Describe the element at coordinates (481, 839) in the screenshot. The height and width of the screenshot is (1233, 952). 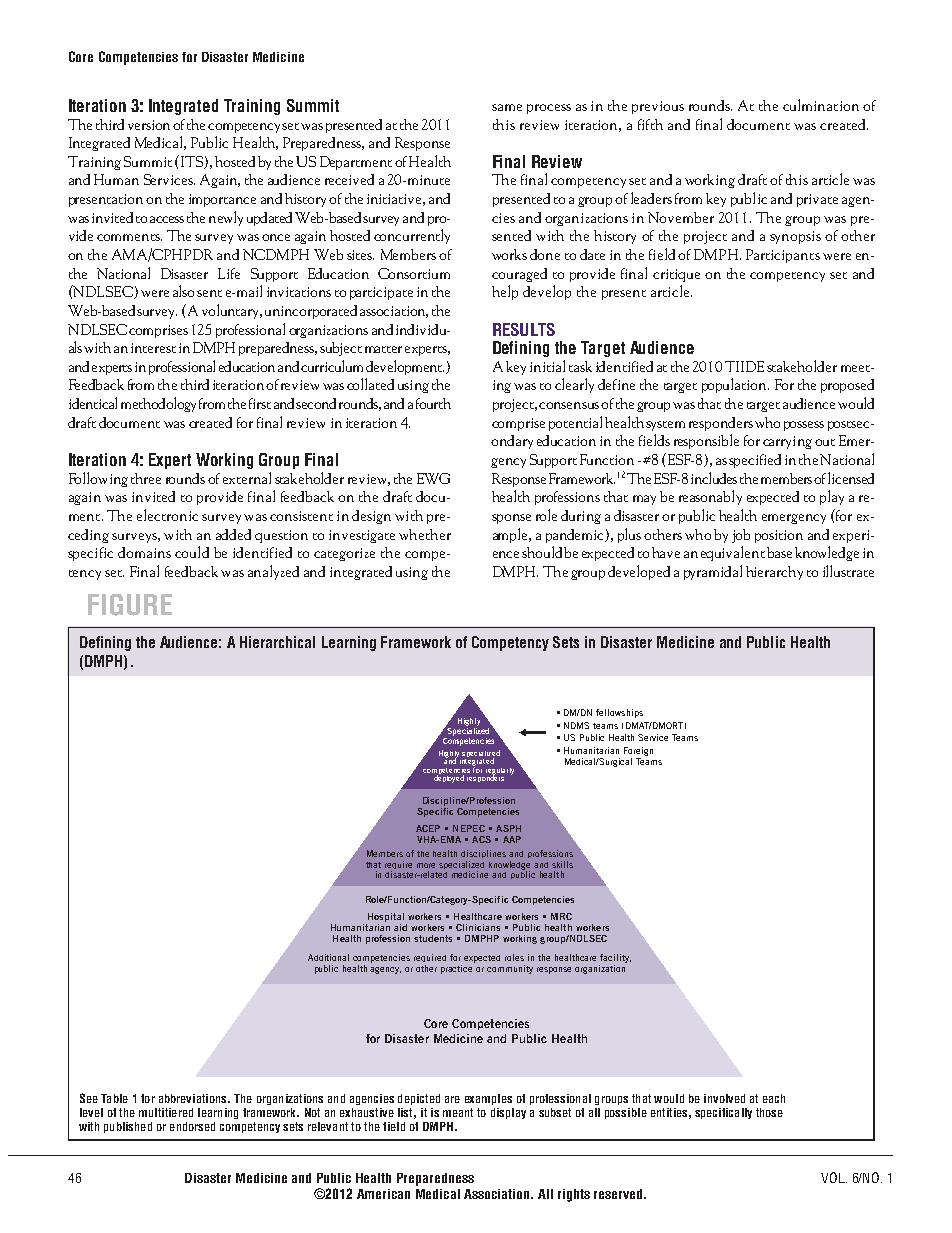
I see `ACS` at that location.
